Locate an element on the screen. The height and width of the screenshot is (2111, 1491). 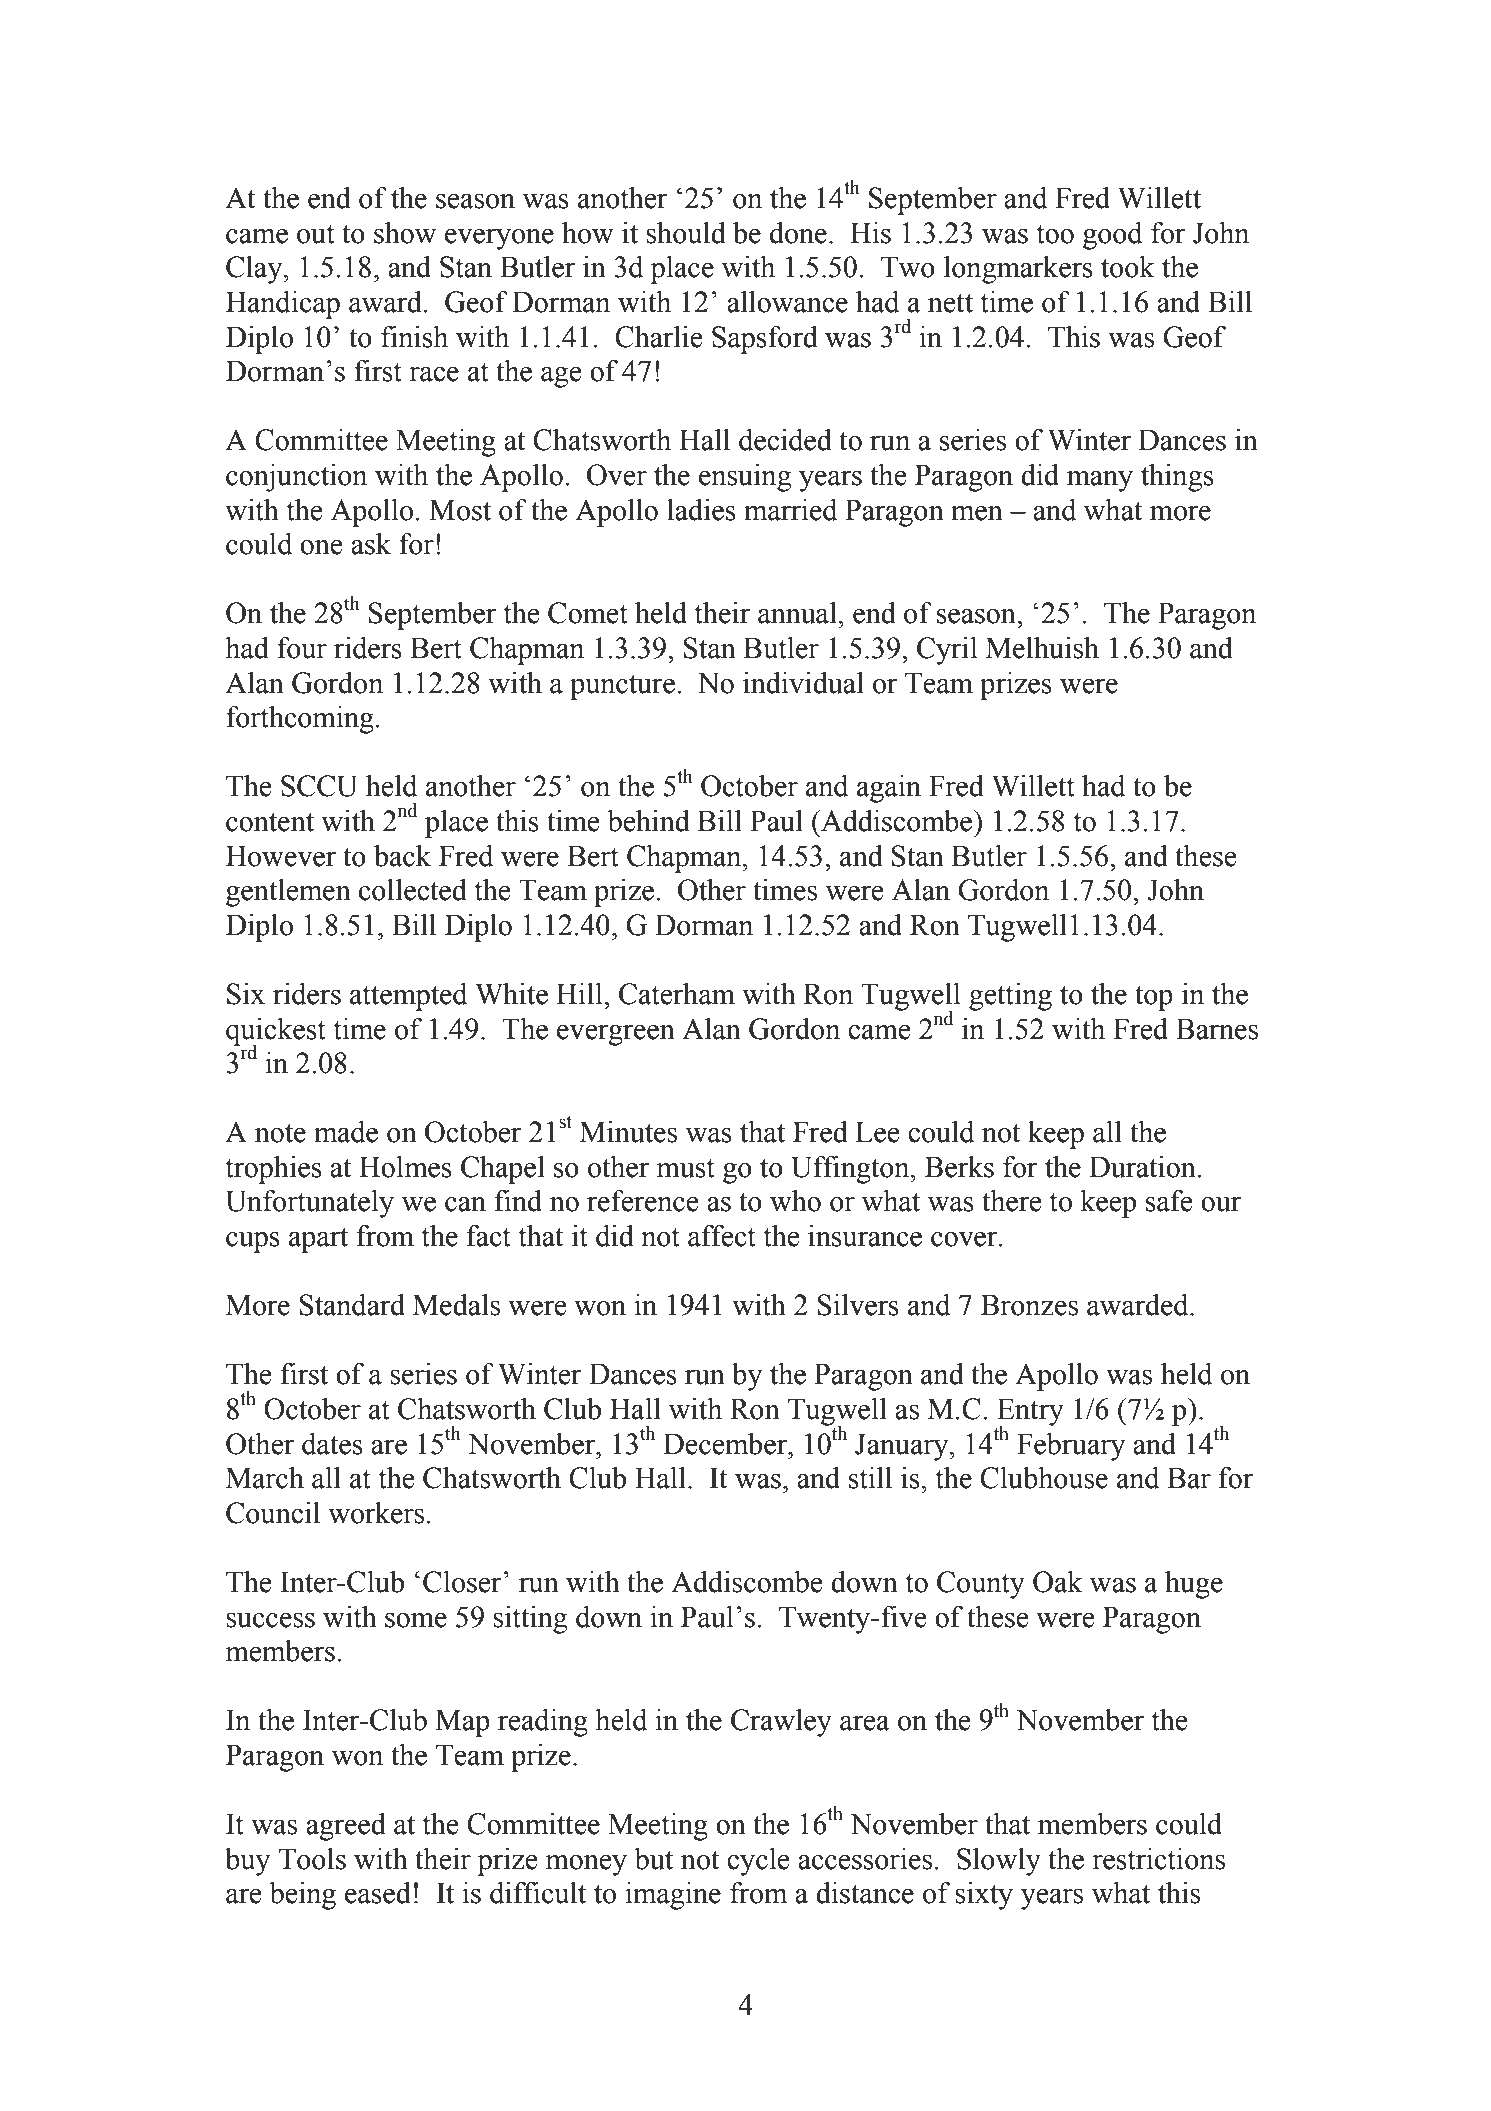
allowance is located at coordinates (787, 302).
